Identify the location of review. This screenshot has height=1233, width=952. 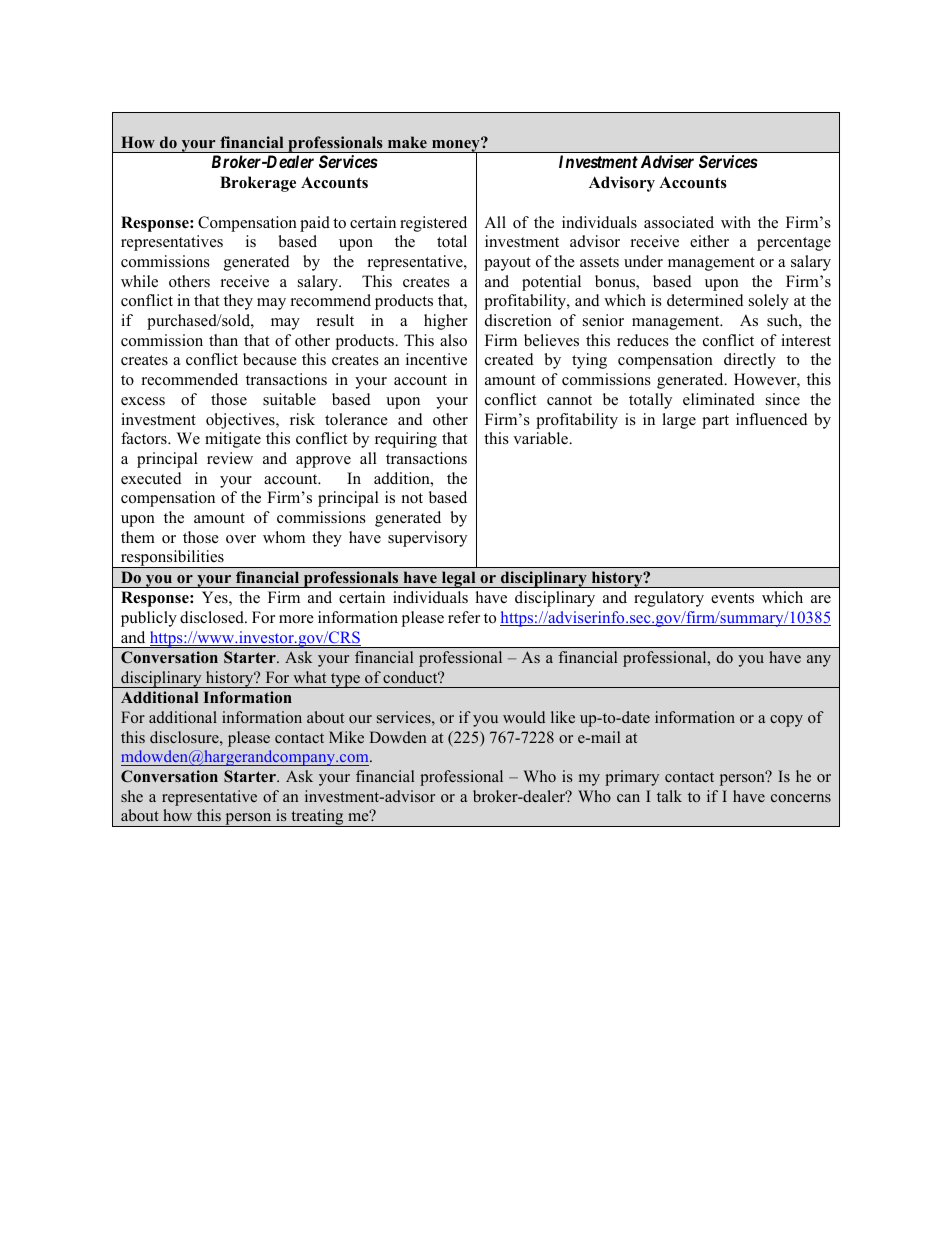
(230, 458).
